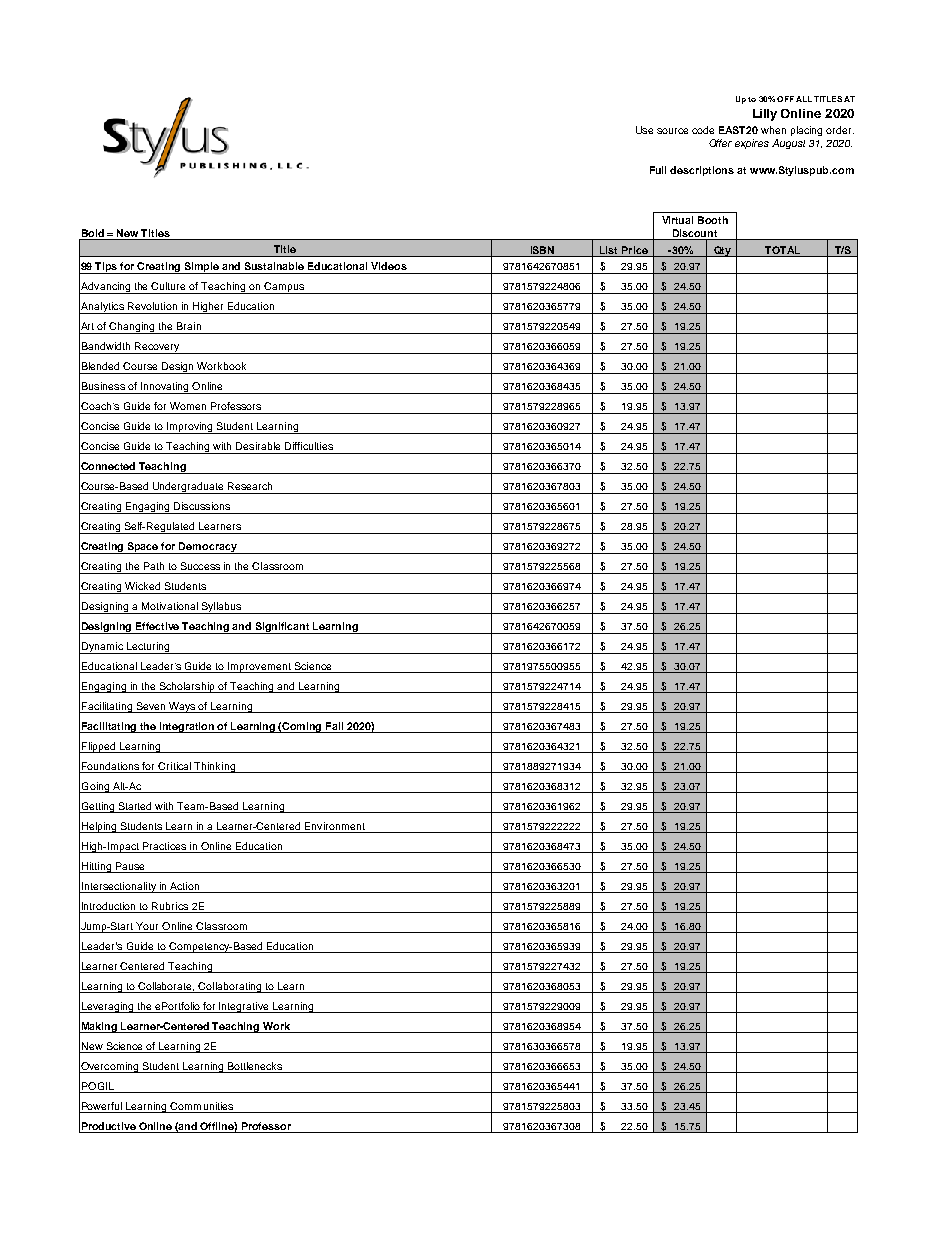 Image resolution: width=952 pixels, height=1233 pixels. Describe the element at coordinates (752, 144) in the page. I see `expires` at that location.
